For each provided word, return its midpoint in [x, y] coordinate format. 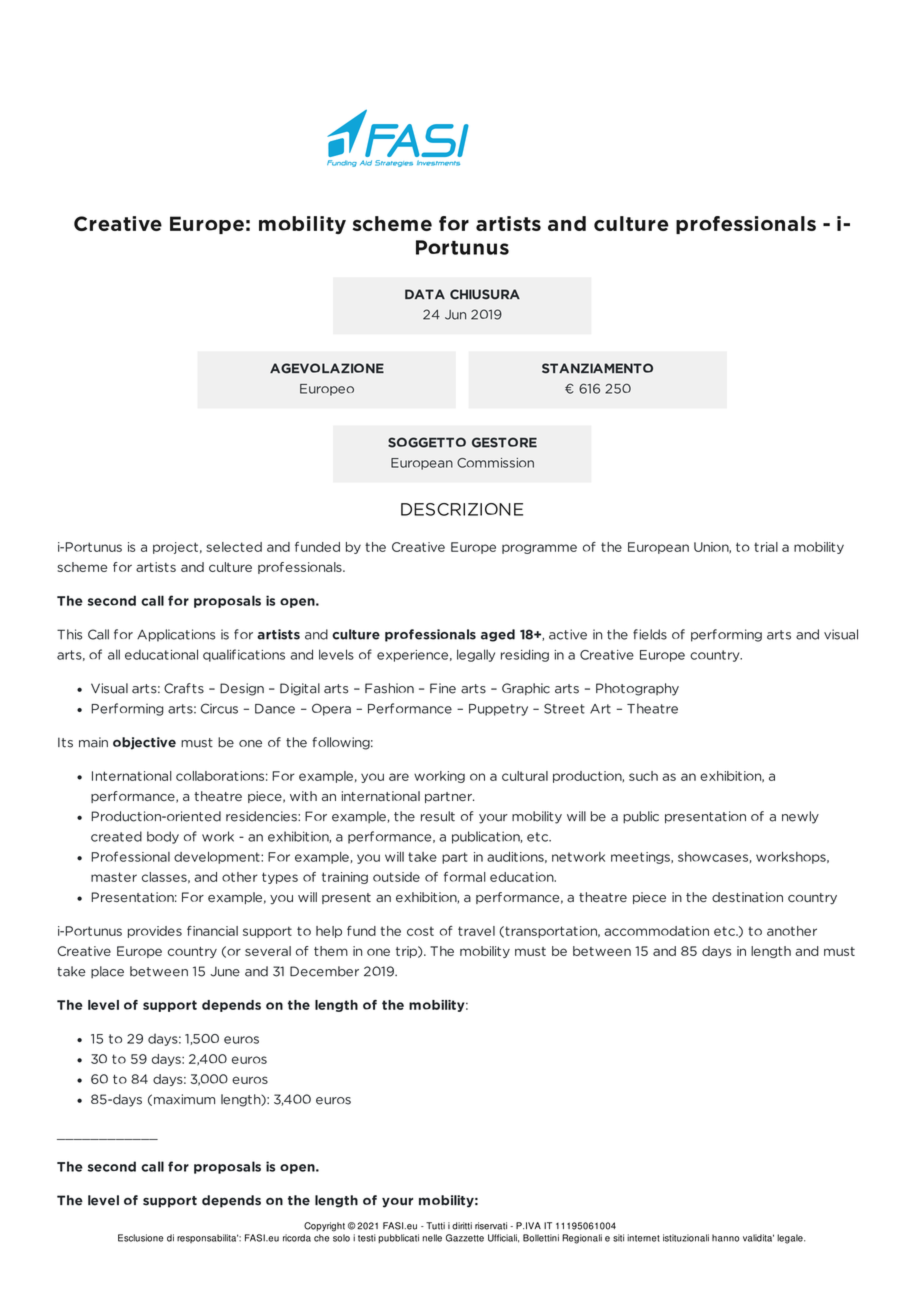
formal [465, 877]
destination [747, 897]
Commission [495, 463]
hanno [726, 1238]
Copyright [324, 1227]
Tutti [435, 1226]
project [175, 548]
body [163, 837]
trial [766, 547]
